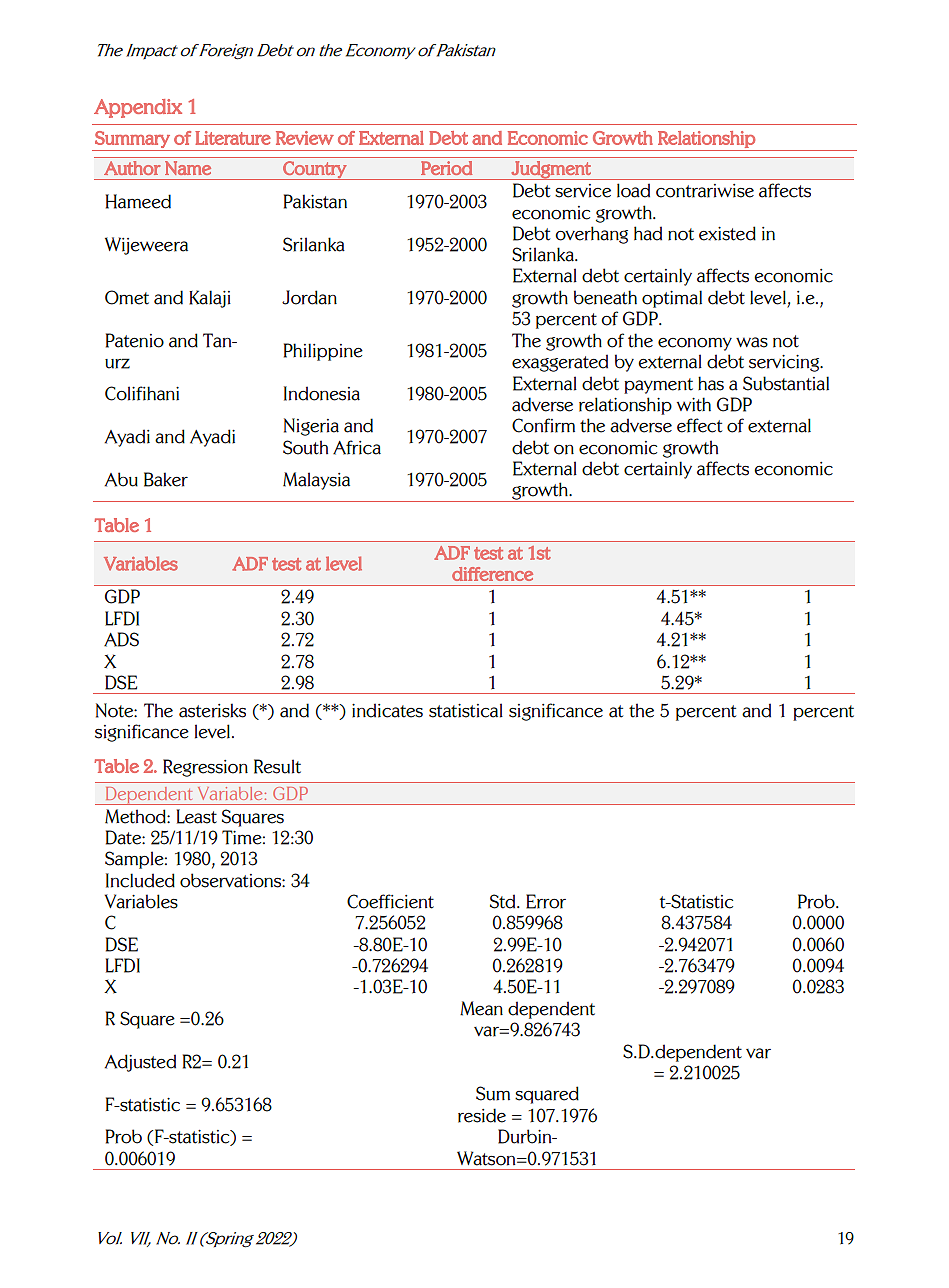 The height and width of the screenshot is (1288, 949). Describe the element at coordinates (140, 1063) in the screenshot. I see `Adjusted` at that location.
